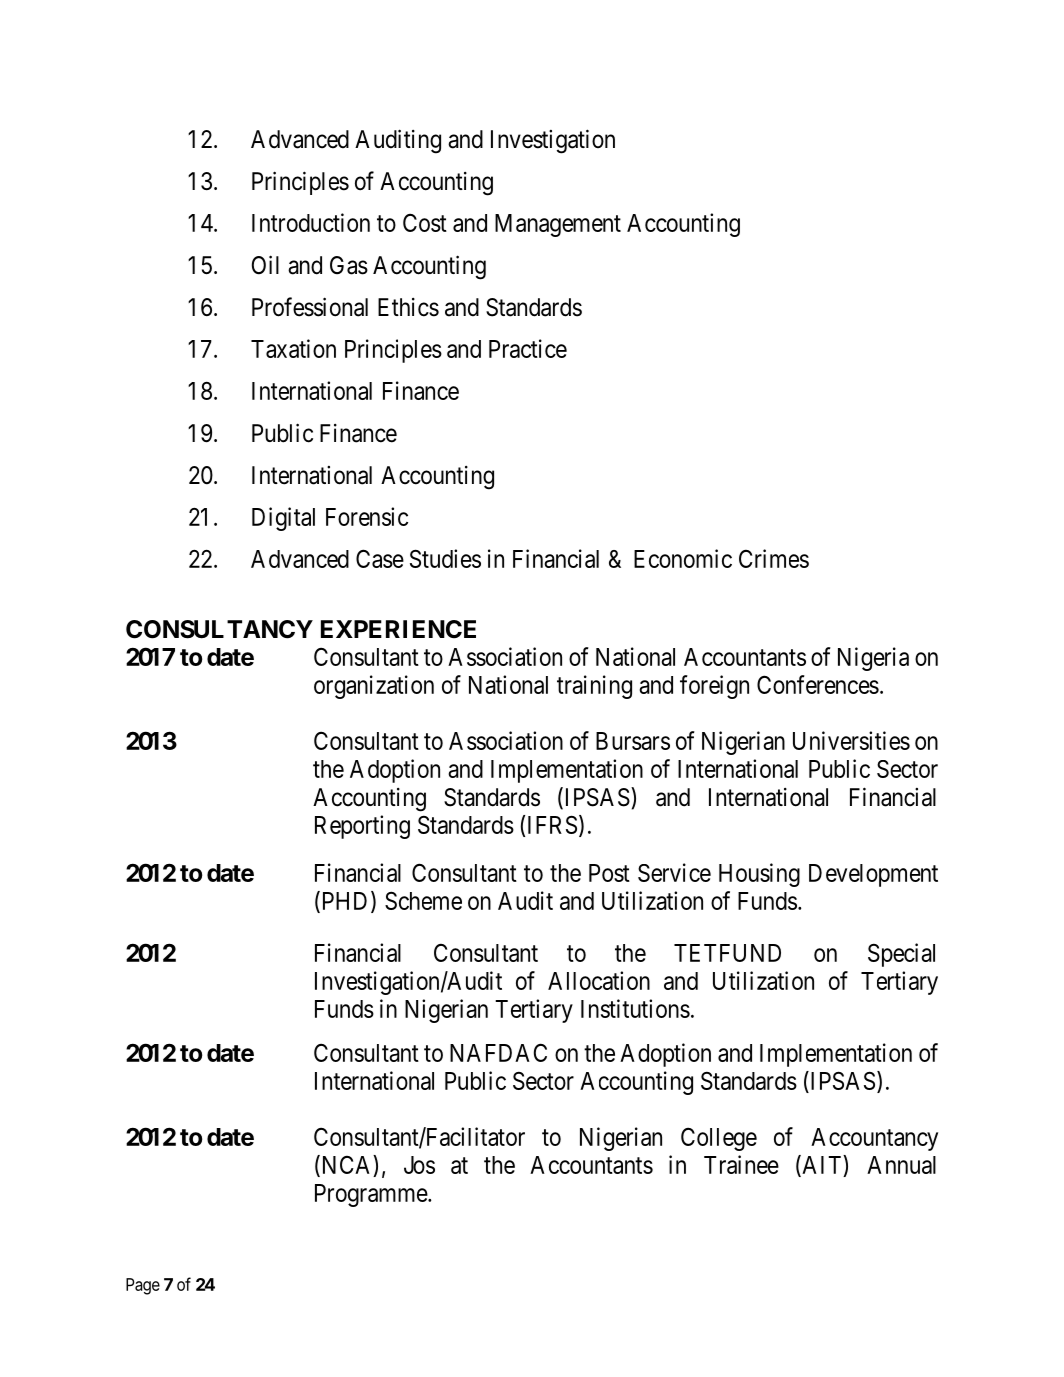  What do you see at coordinates (558, 225) in the screenshot?
I see `Management` at bounding box center [558, 225].
